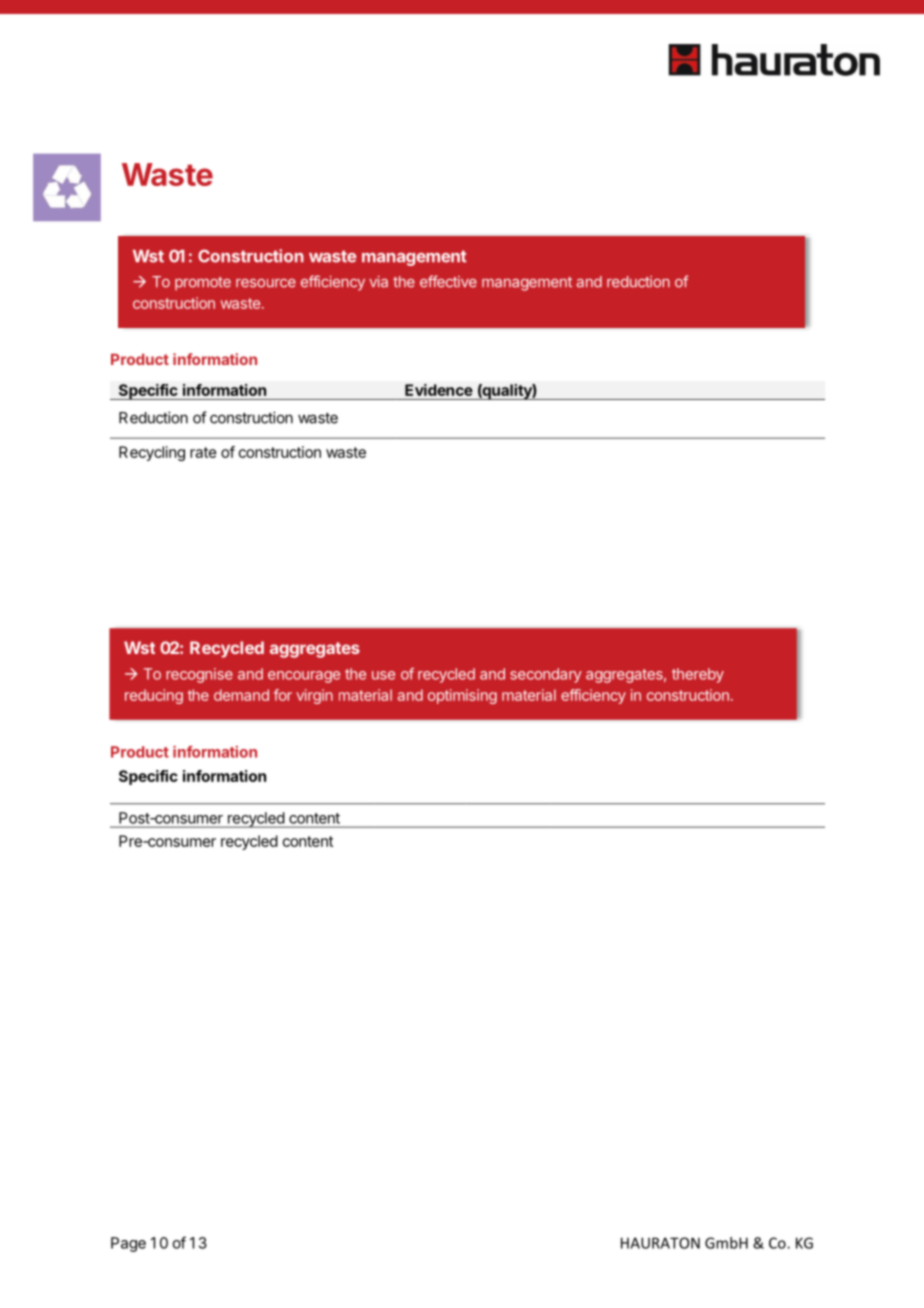 This document has width=924, height=1308. Describe the element at coordinates (698, 675) in the document. I see `thereby` at that location.
